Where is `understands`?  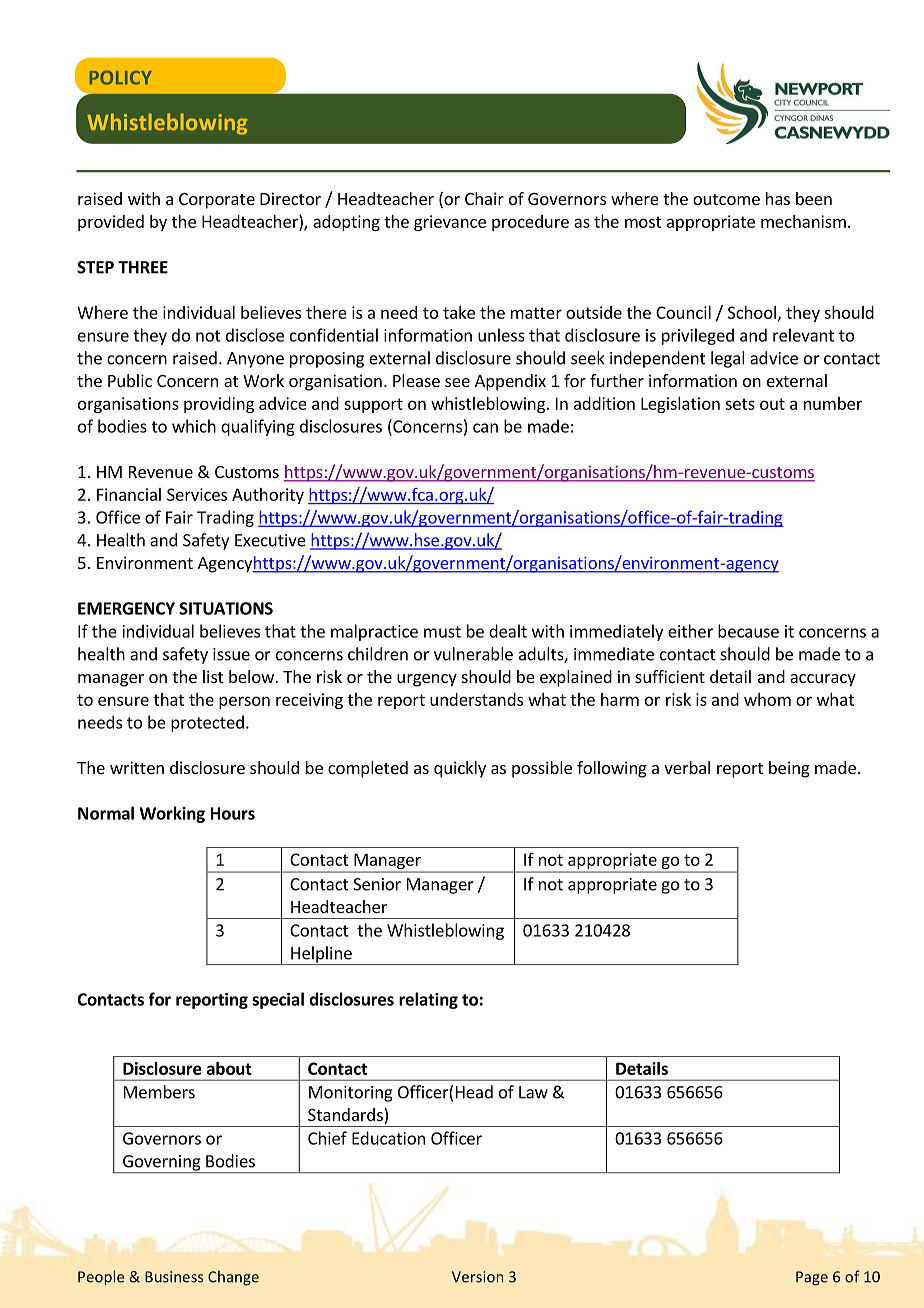 understands is located at coordinates (476, 699).
